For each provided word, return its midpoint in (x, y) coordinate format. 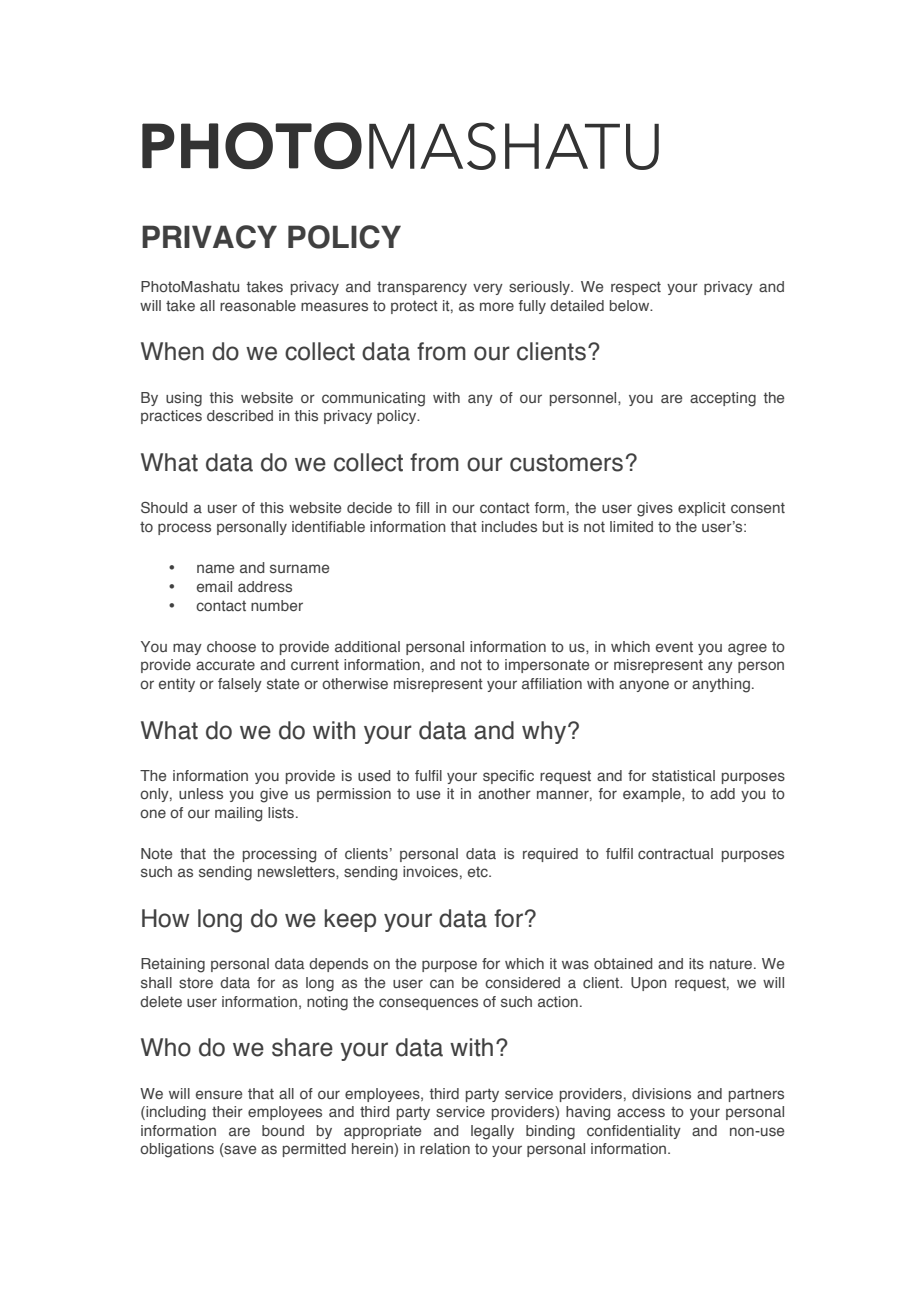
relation (445, 1148)
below (631, 305)
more (497, 306)
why (545, 732)
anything (721, 685)
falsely (240, 685)
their (227, 1111)
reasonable (258, 305)
